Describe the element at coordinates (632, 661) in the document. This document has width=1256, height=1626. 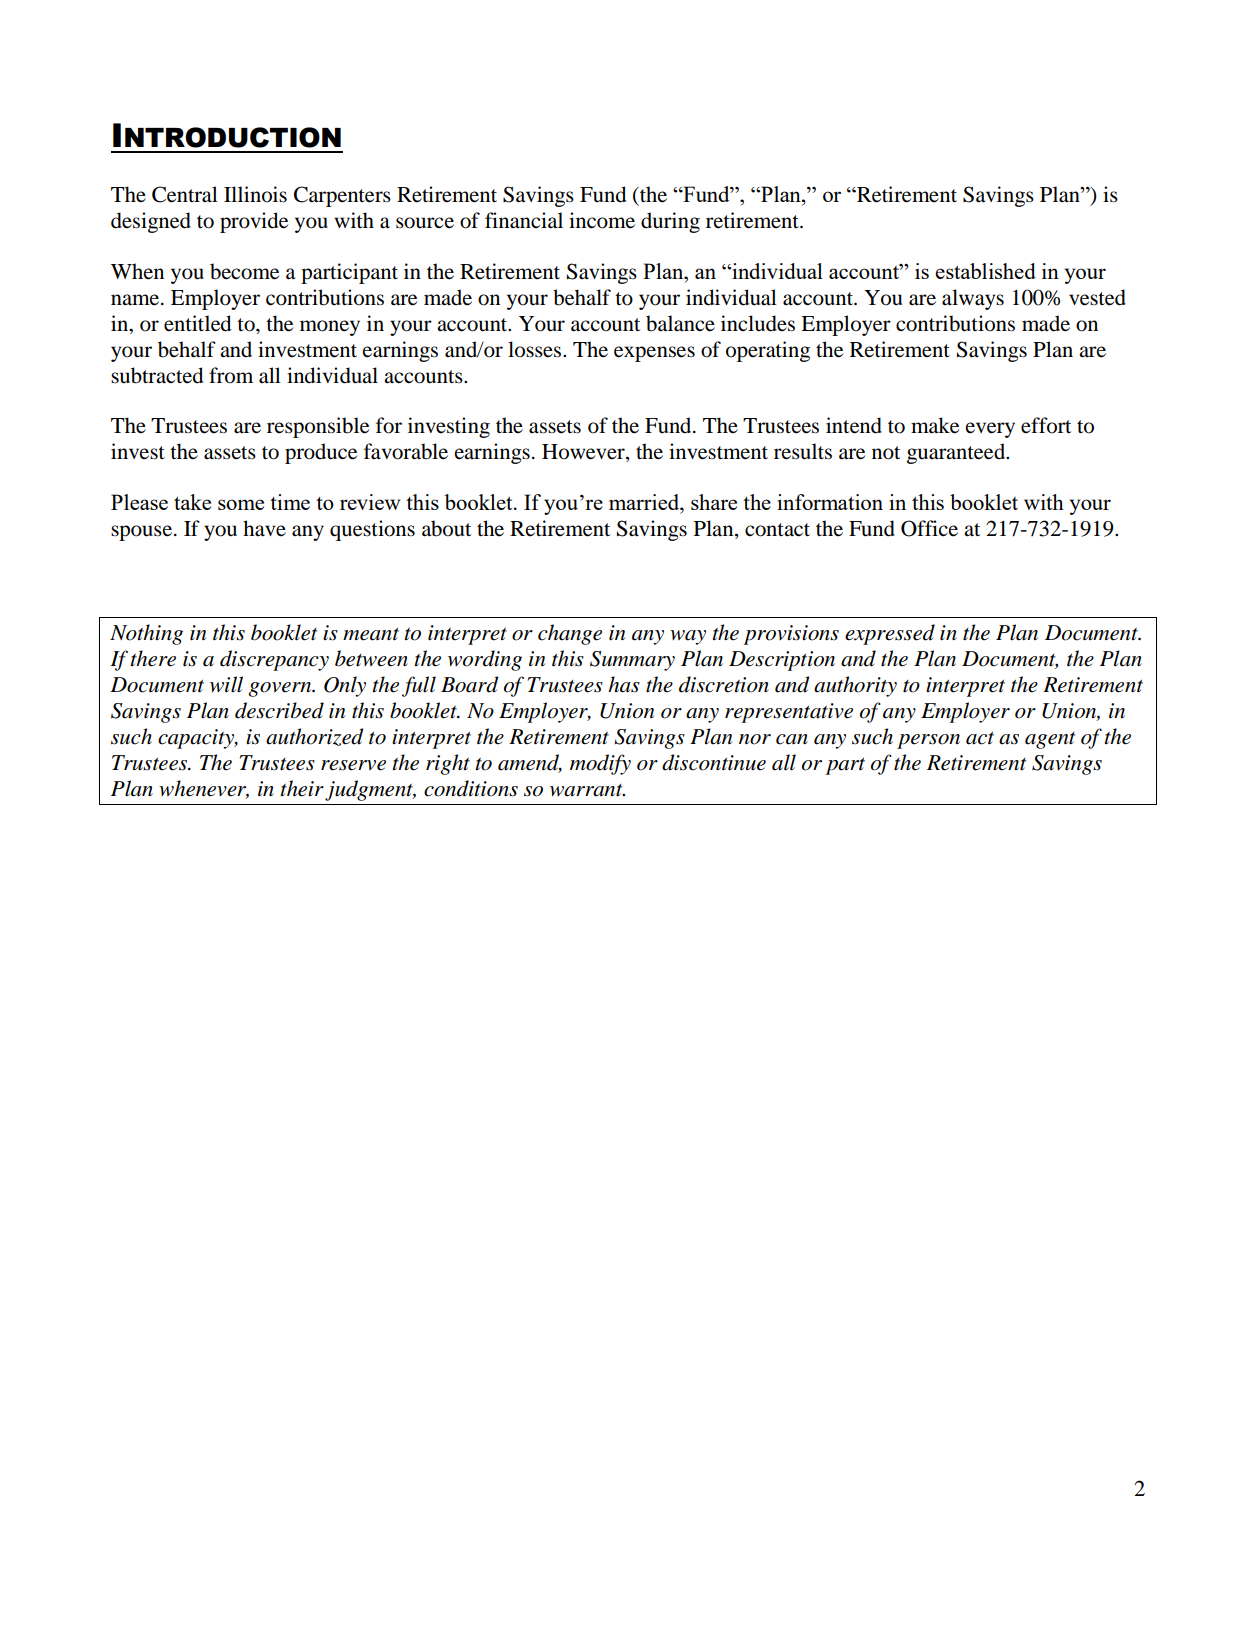
I see `Summary` at that location.
